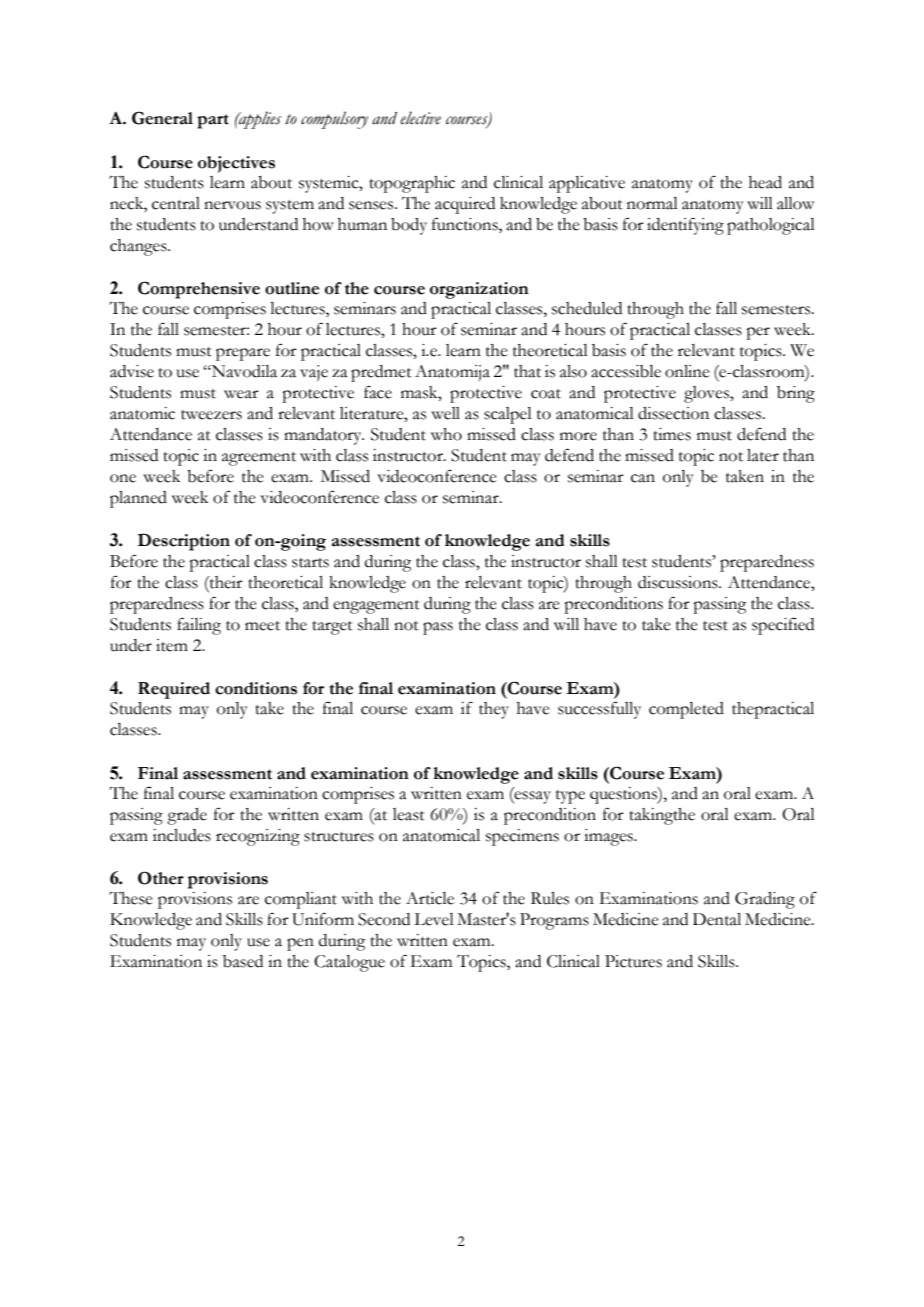 Image resolution: width=924 pixels, height=1307 pixels. I want to click on head, so click(765, 182).
